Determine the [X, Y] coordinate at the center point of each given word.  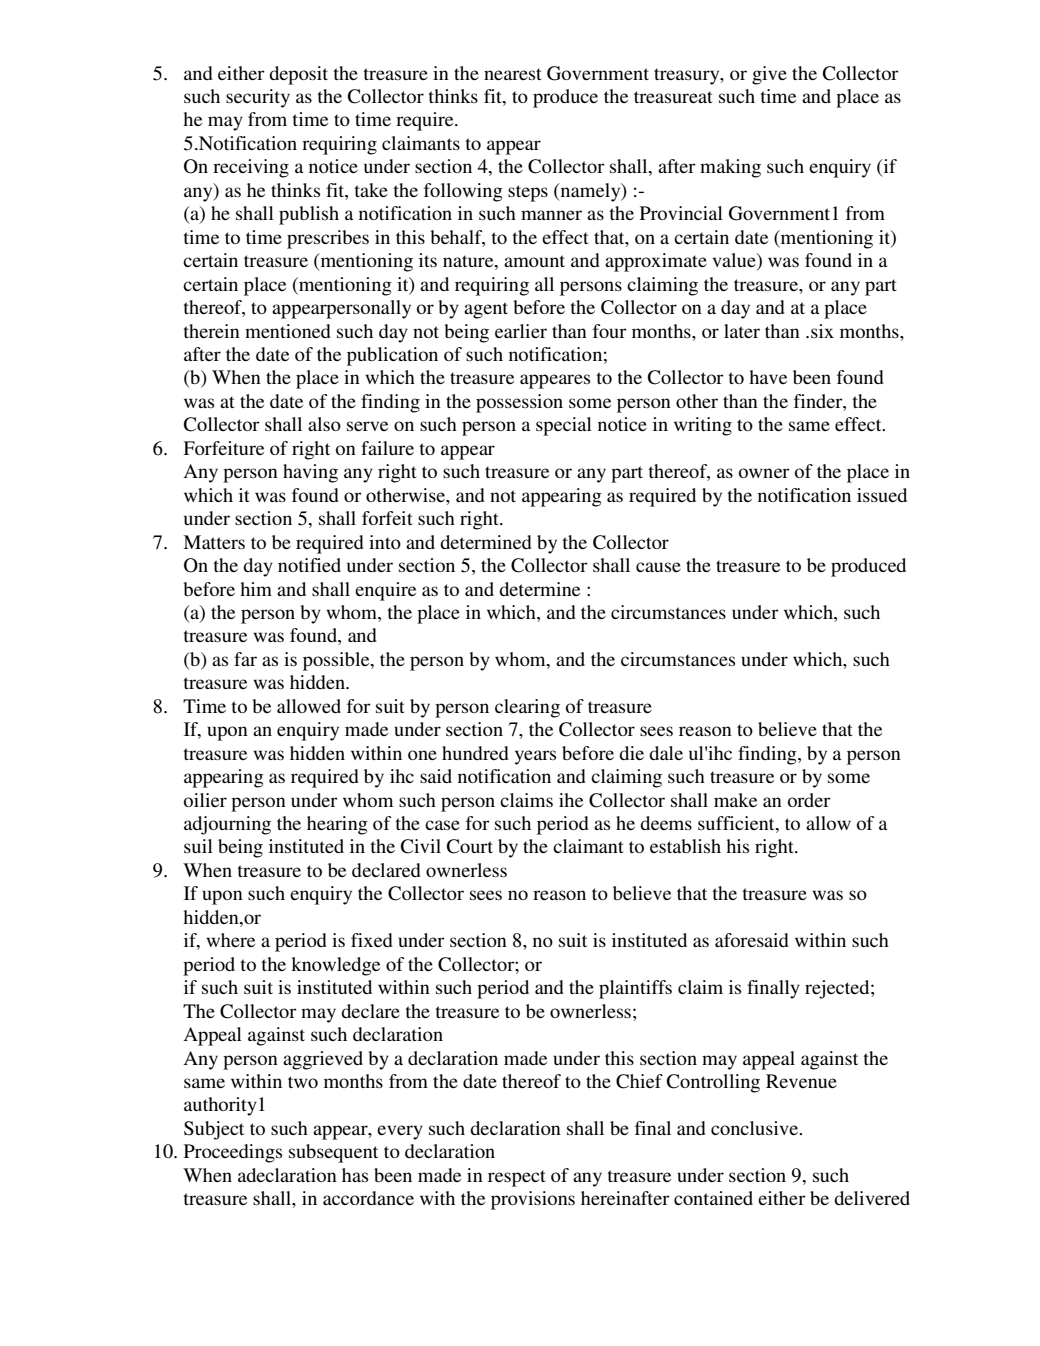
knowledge [335, 966]
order [809, 800]
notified [309, 565]
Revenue [801, 1081]
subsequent [333, 1153]
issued [882, 495]
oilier [205, 800]
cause [658, 567]
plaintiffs [635, 989]
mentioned [288, 331]
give [769, 75]
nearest [513, 74]
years [535, 757]
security [258, 98]
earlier [521, 331]
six [822, 331]
